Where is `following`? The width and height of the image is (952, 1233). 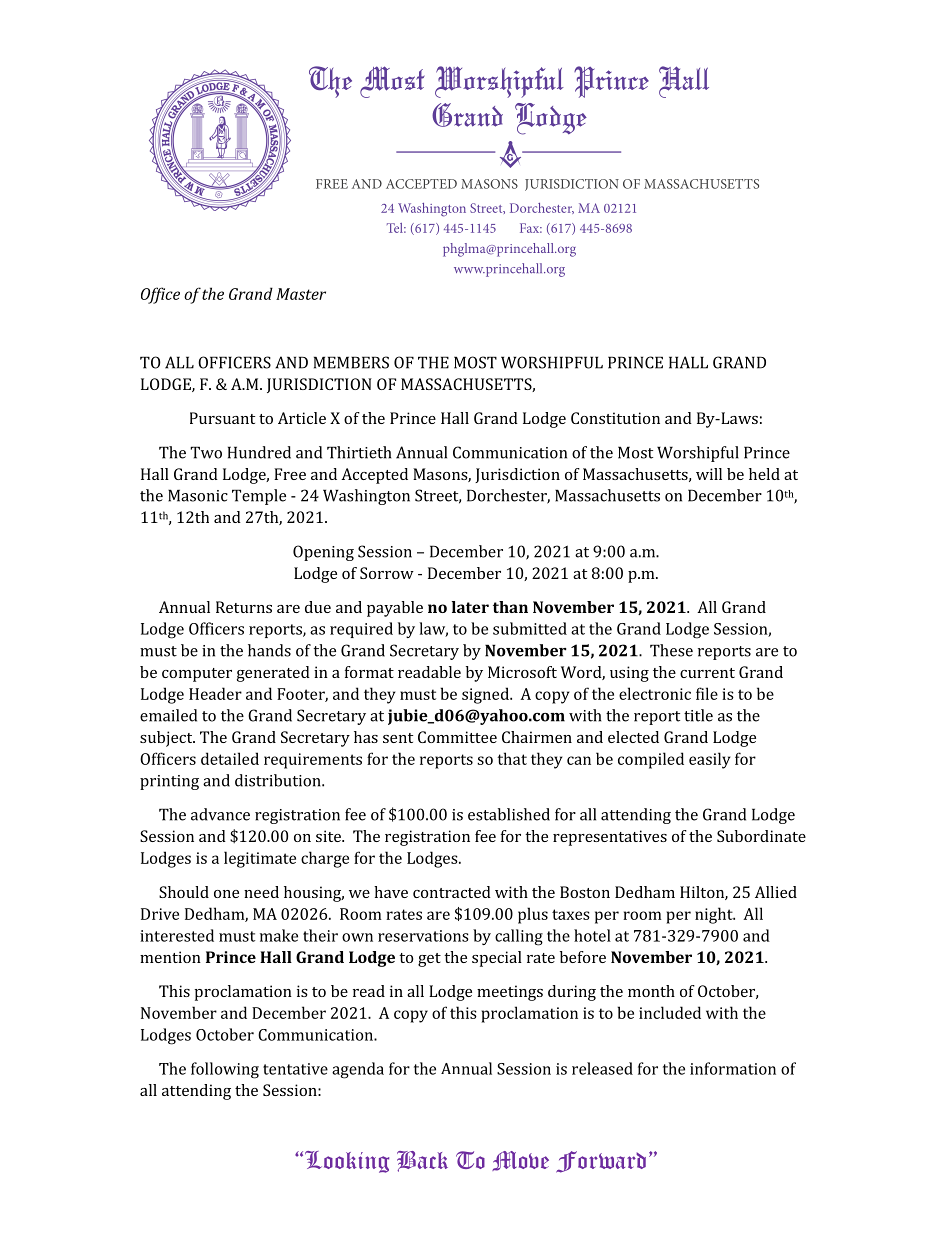
following is located at coordinates (225, 1070).
